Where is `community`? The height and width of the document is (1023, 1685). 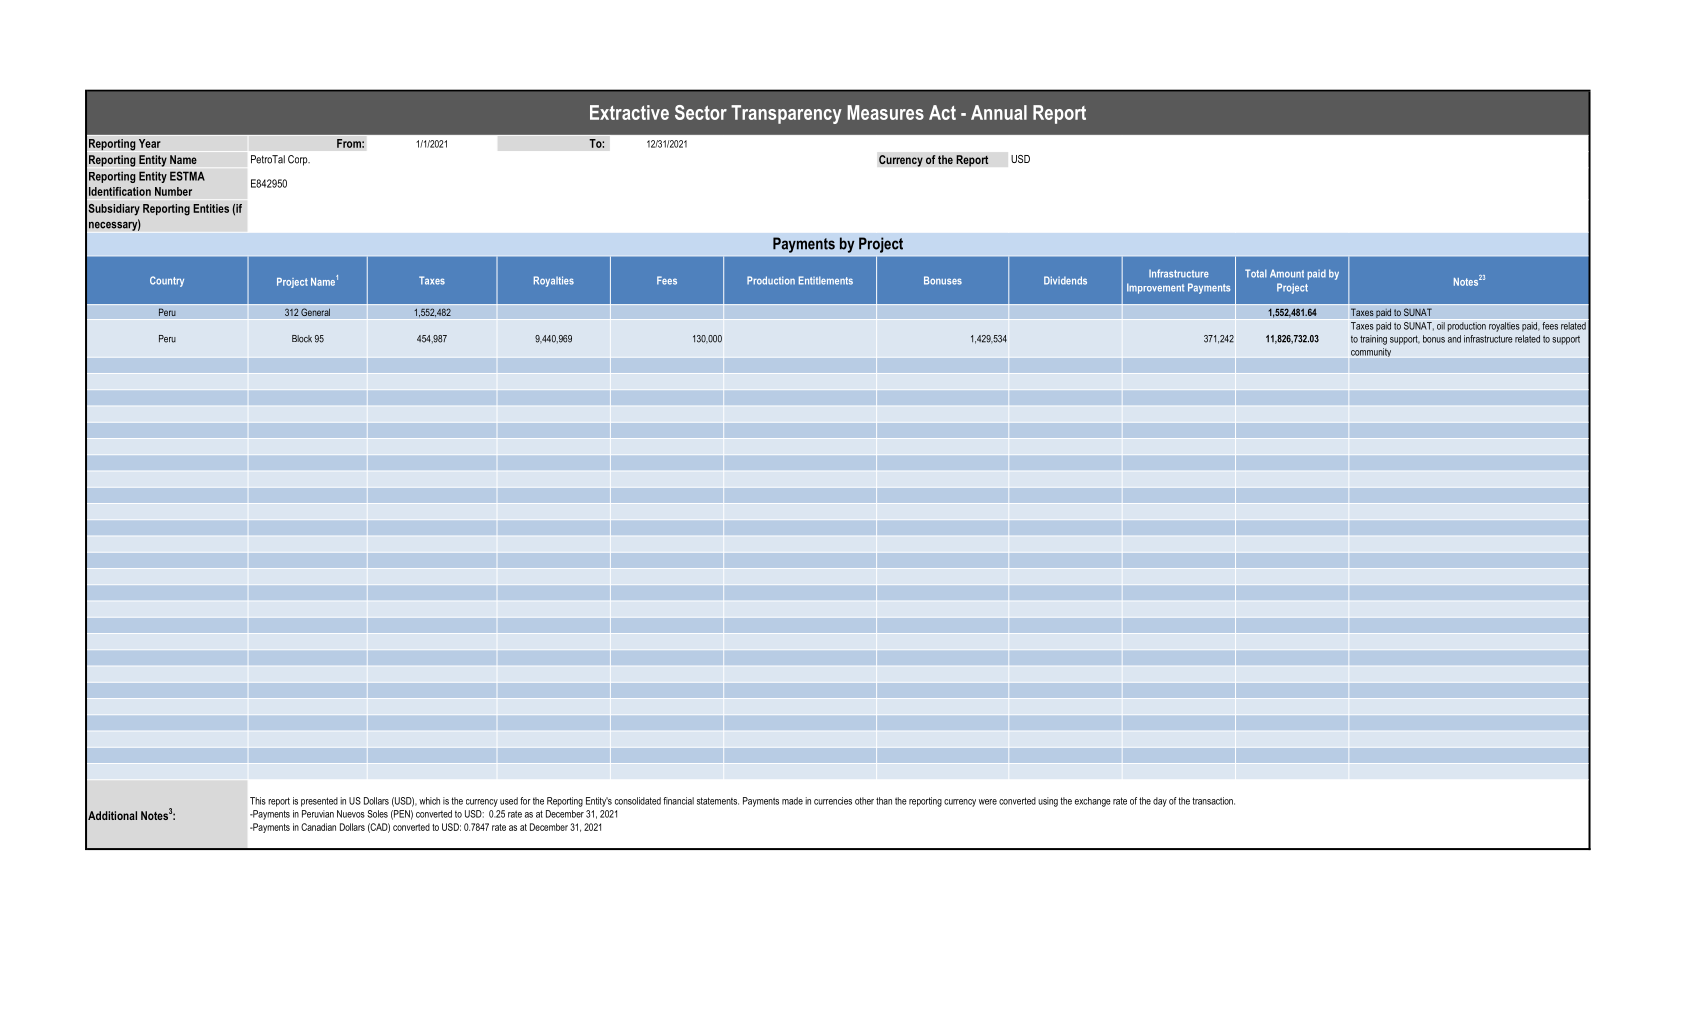
community is located at coordinates (1371, 352).
